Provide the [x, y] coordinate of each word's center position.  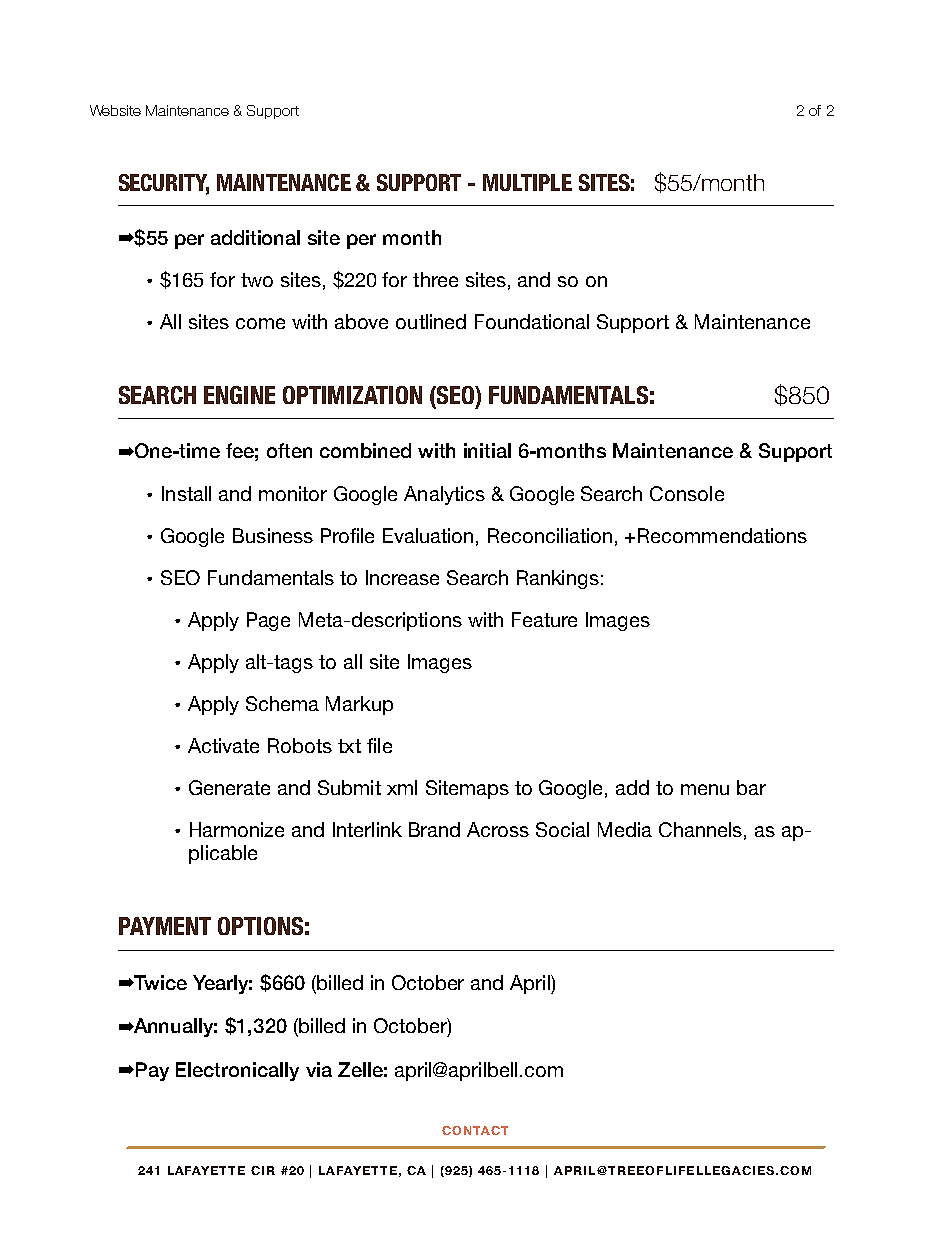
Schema [282, 703]
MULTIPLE [527, 182]
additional [255, 237]
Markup [359, 705]
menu [705, 789]
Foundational [532, 321]
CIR [263, 1170]
